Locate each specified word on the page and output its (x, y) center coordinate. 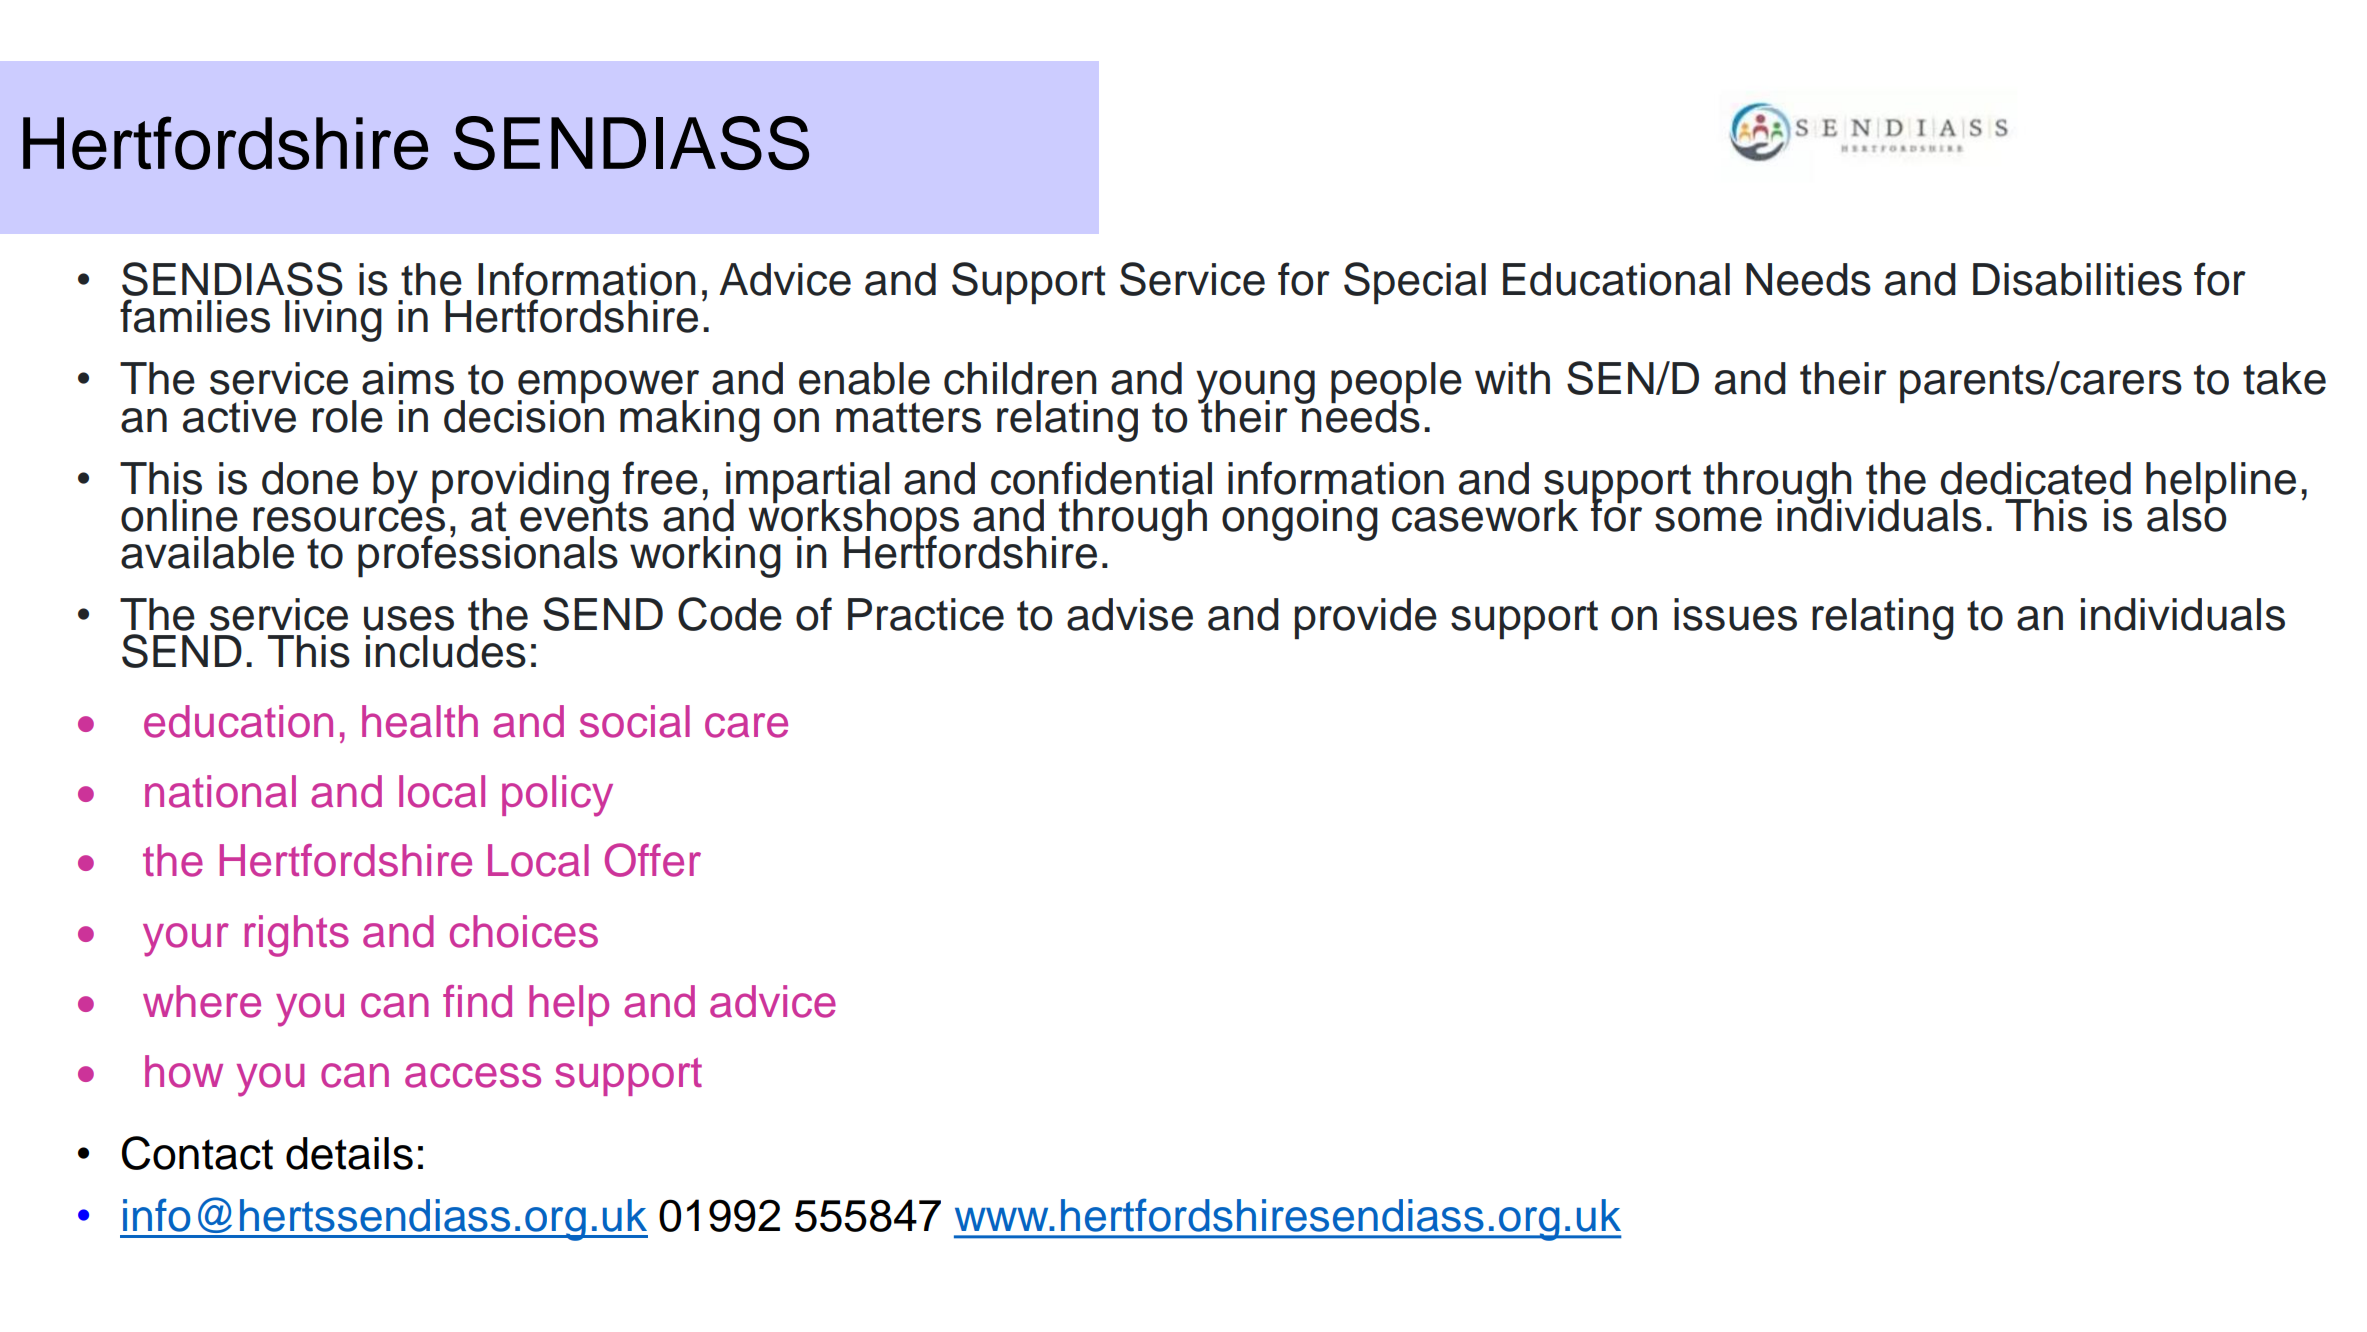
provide (1366, 618)
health (420, 721)
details (349, 1153)
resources (349, 519)
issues (1735, 614)
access (473, 1075)
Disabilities (2077, 279)
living (333, 321)
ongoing (1300, 520)
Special (1415, 283)
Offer (653, 860)
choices (524, 931)
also (2187, 514)
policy (557, 796)
